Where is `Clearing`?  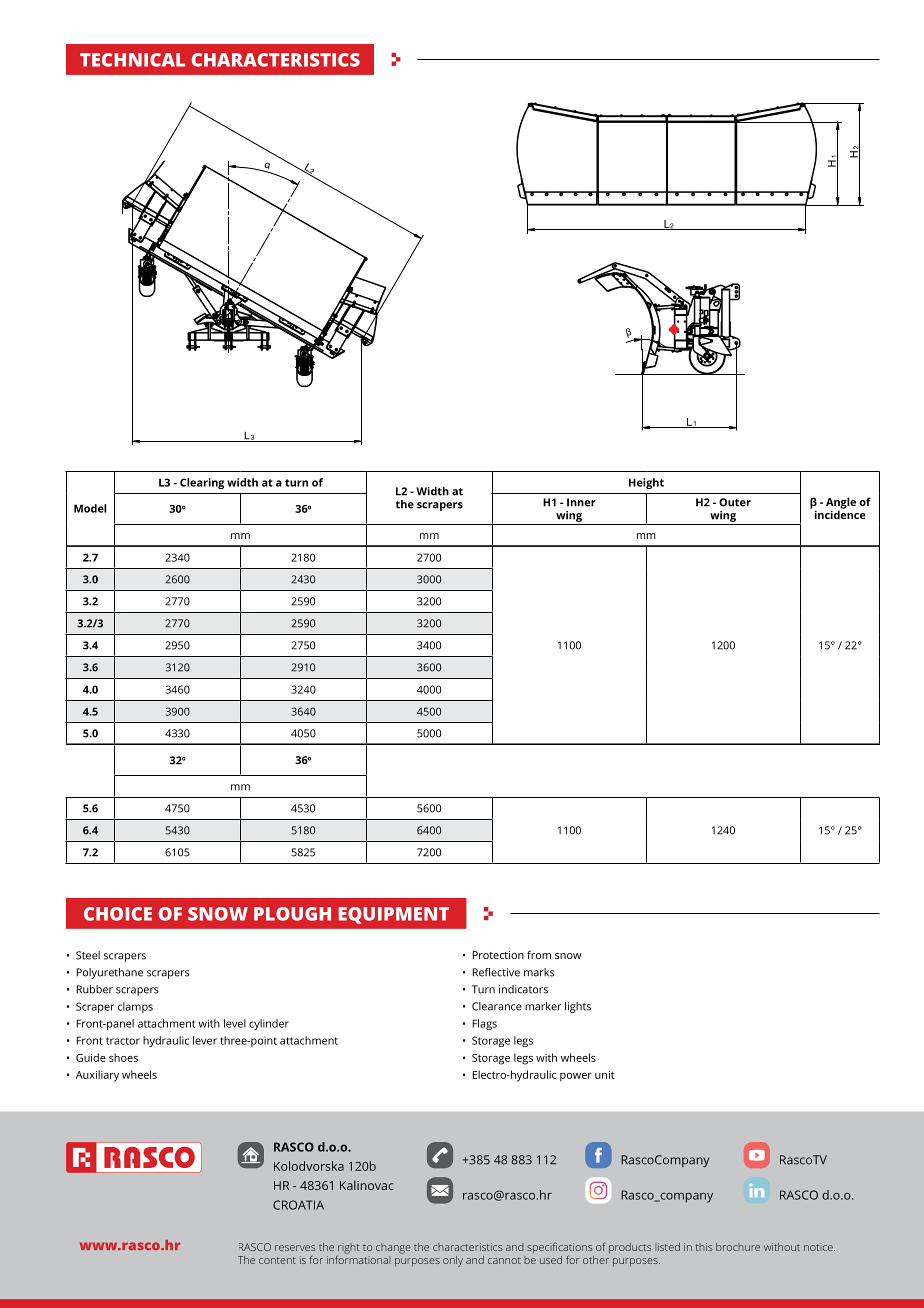
Clearing is located at coordinates (202, 483).
